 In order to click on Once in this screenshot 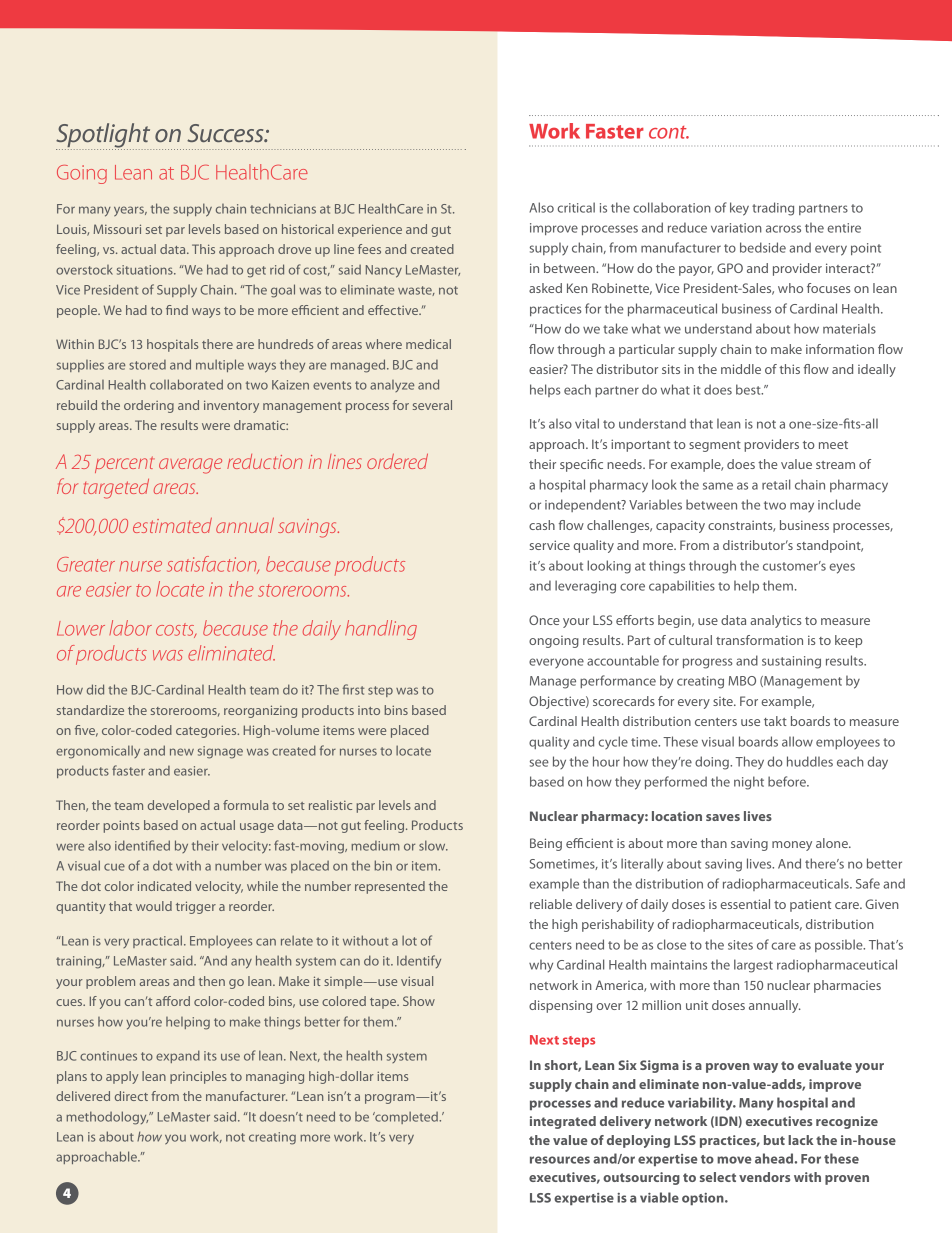, I will do `click(544, 620)`.
